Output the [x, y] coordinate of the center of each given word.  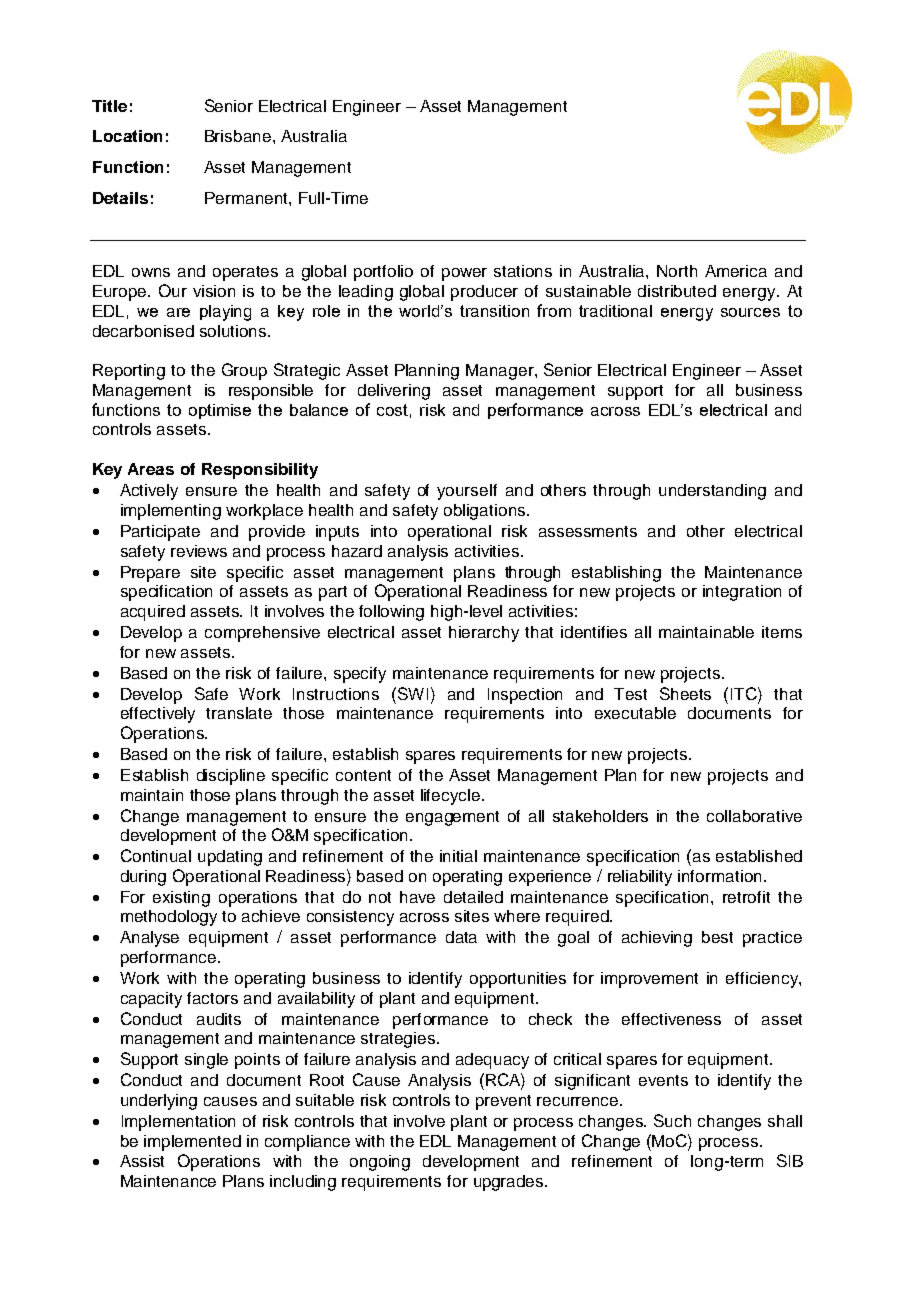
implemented [192, 1143]
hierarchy [484, 634]
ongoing [380, 1163]
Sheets [685, 693]
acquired [153, 613]
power [464, 274]
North [677, 271]
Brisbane [238, 136]
